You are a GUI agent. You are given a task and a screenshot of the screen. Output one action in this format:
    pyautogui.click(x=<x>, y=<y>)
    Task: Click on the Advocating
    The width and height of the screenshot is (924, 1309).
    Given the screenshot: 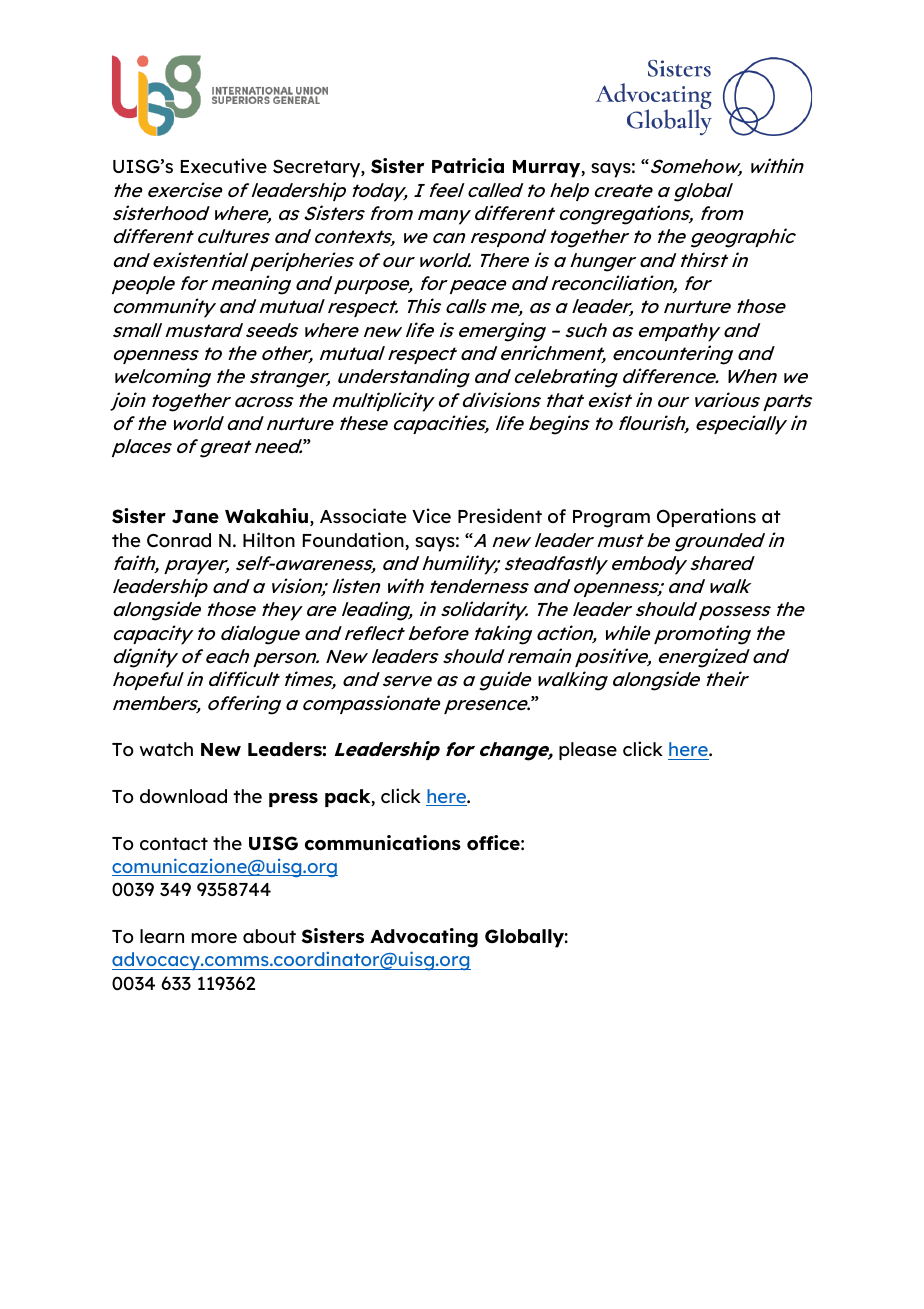 What is the action you would take?
    pyautogui.click(x=424, y=938)
